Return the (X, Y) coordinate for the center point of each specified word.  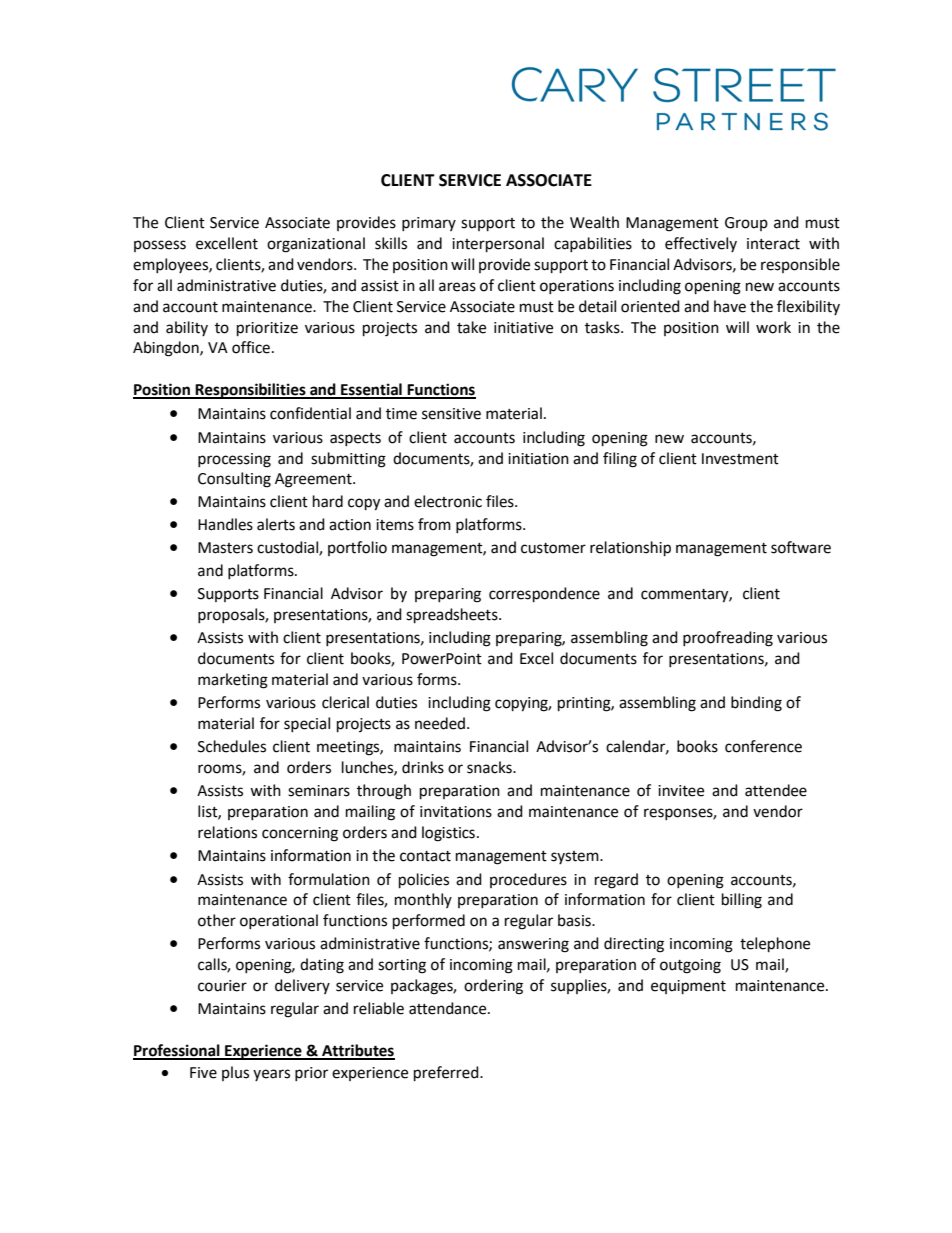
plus (235, 1073)
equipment (688, 987)
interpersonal (498, 245)
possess (160, 246)
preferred (447, 1074)
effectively (701, 244)
